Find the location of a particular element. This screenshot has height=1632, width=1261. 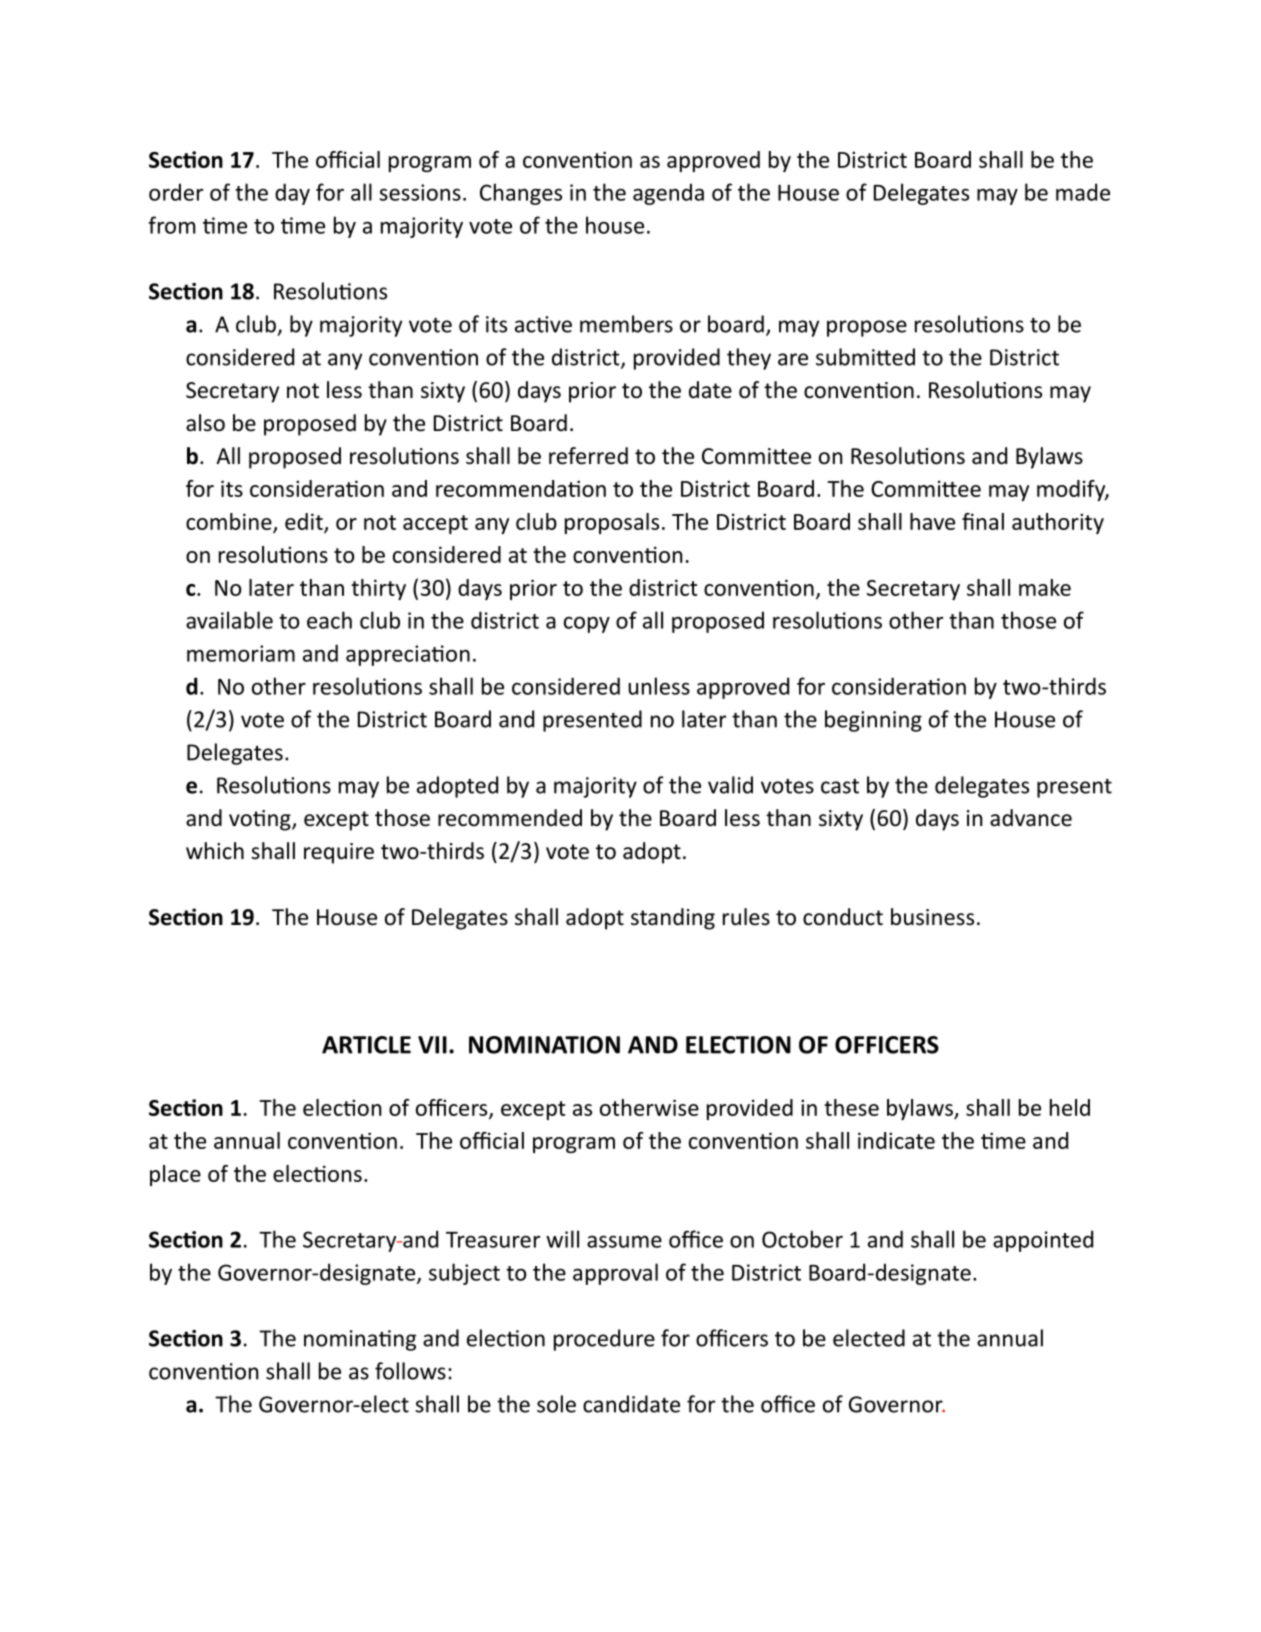

follows is located at coordinates (410, 1371).
